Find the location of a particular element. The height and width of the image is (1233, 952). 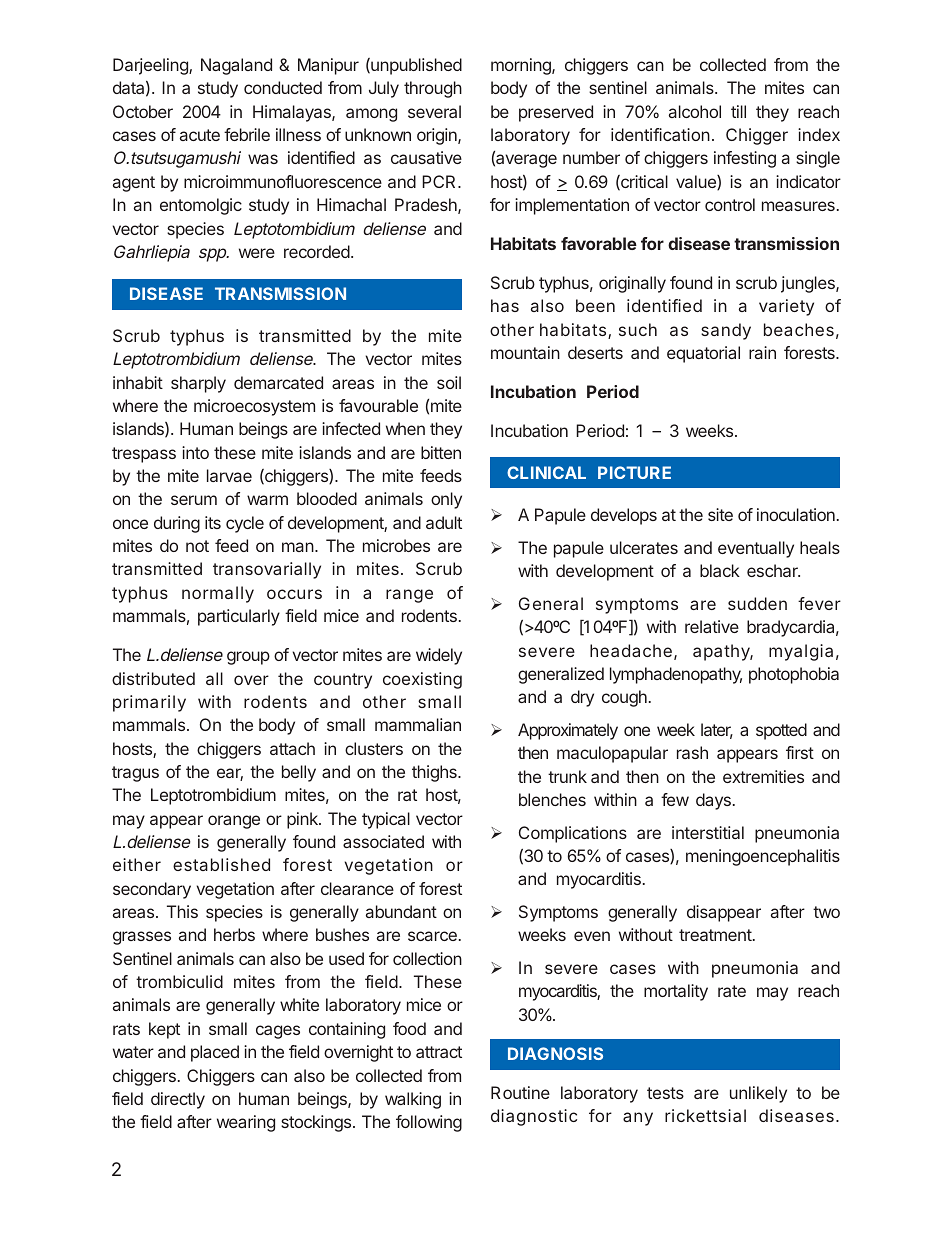

rain is located at coordinates (762, 352).
